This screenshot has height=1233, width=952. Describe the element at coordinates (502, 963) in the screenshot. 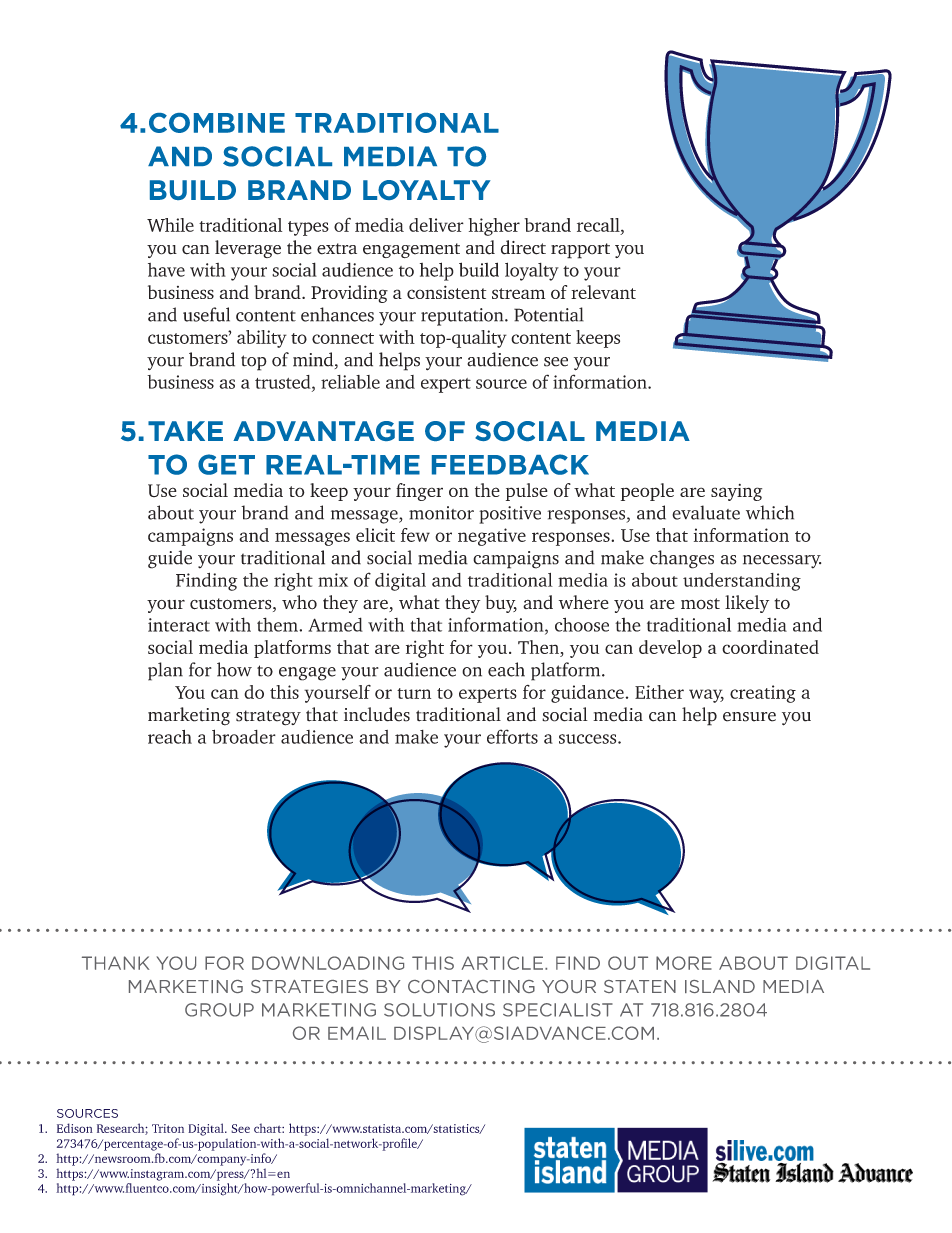

I see `ARTICLE` at that location.
